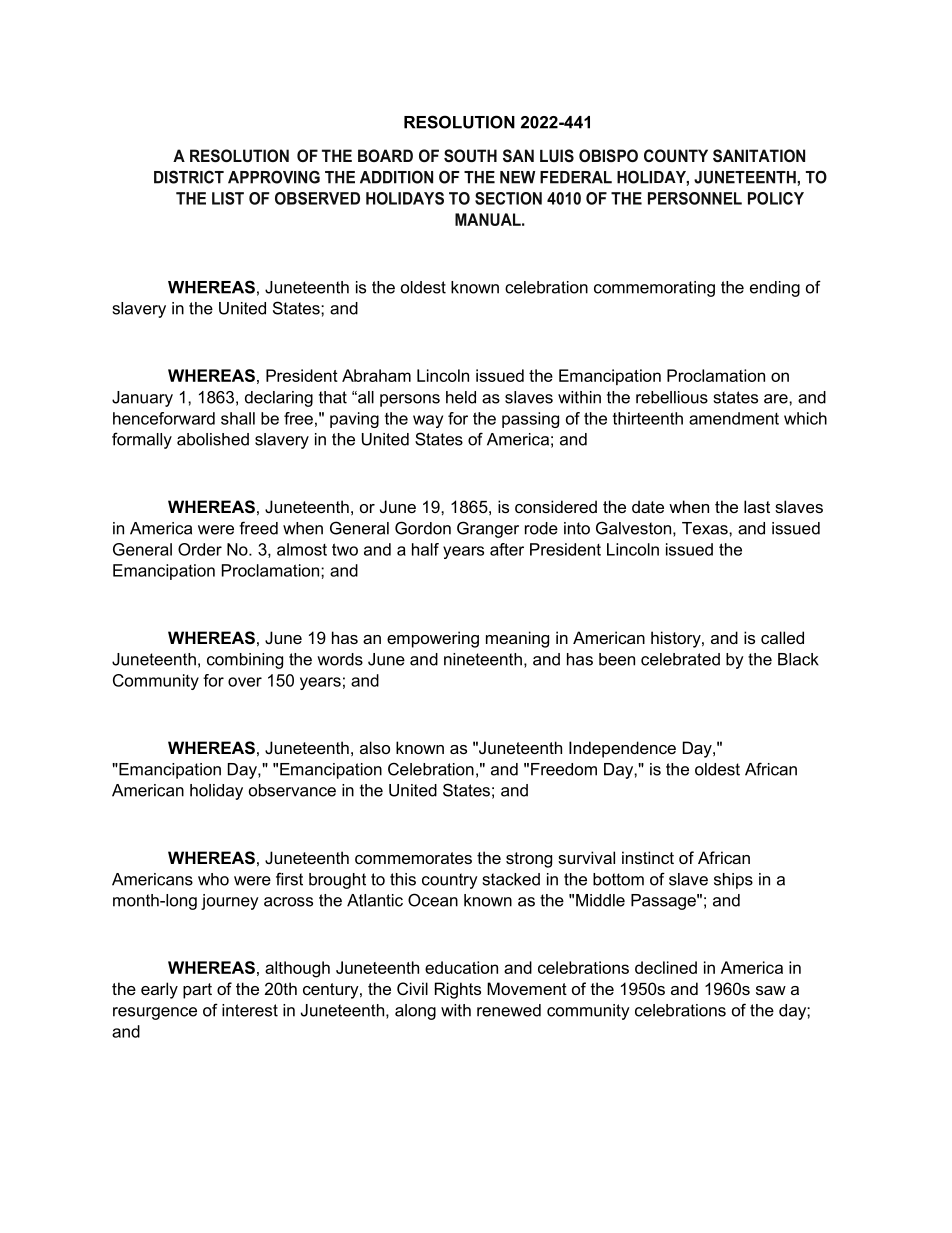 This image has height=1233, width=952. What do you see at coordinates (200, 549) in the image?
I see `Order` at bounding box center [200, 549].
